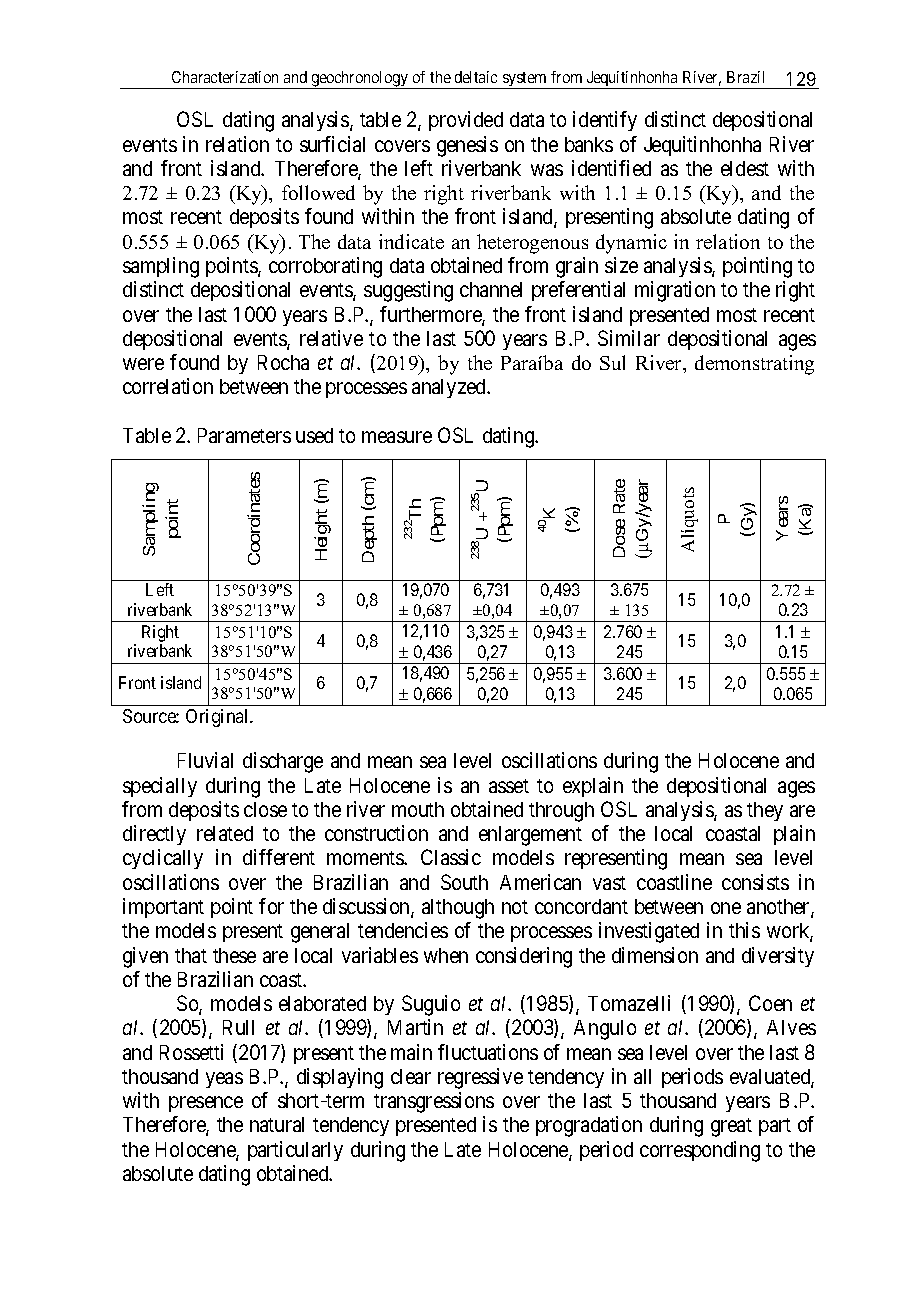  Describe the element at coordinates (225, 77) in the screenshot. I see `Characterization` at that location.
